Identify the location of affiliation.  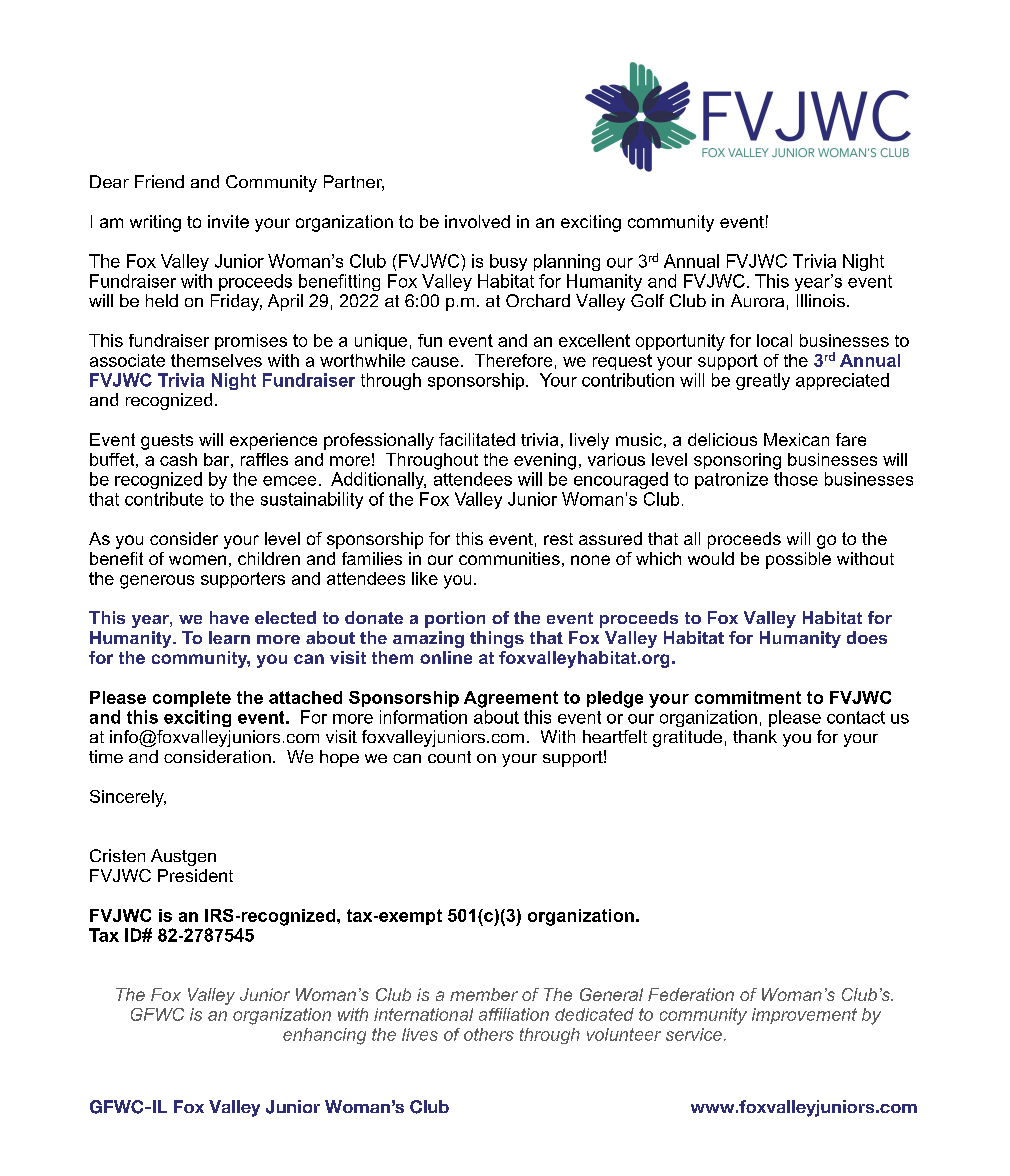
(514, 1014).
